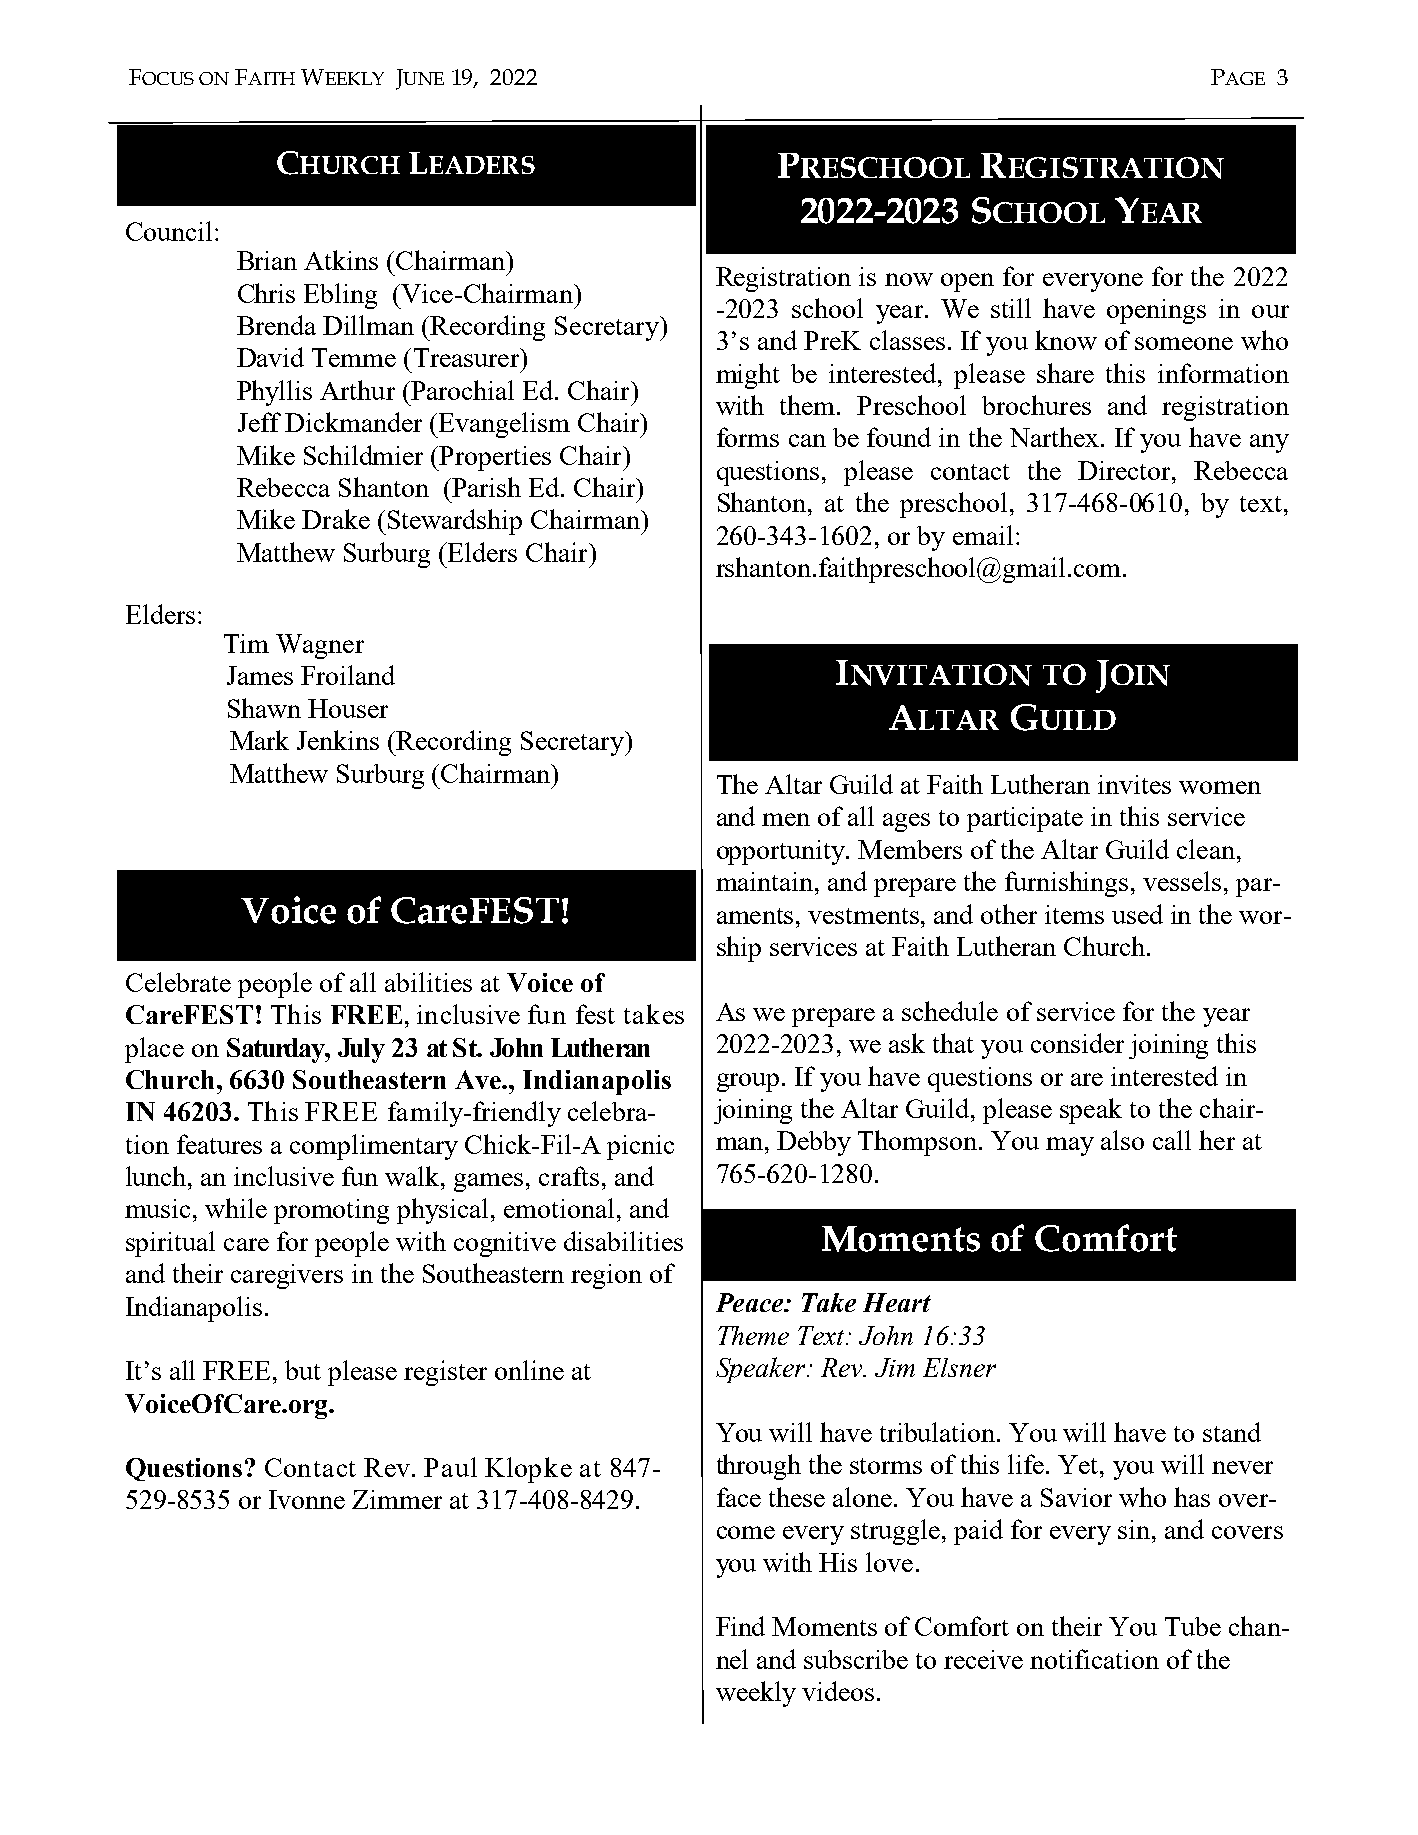 This page has height=1835, width=1418. Describe the element at coordinates (748, 376) in the page. I see `might` at that location.
